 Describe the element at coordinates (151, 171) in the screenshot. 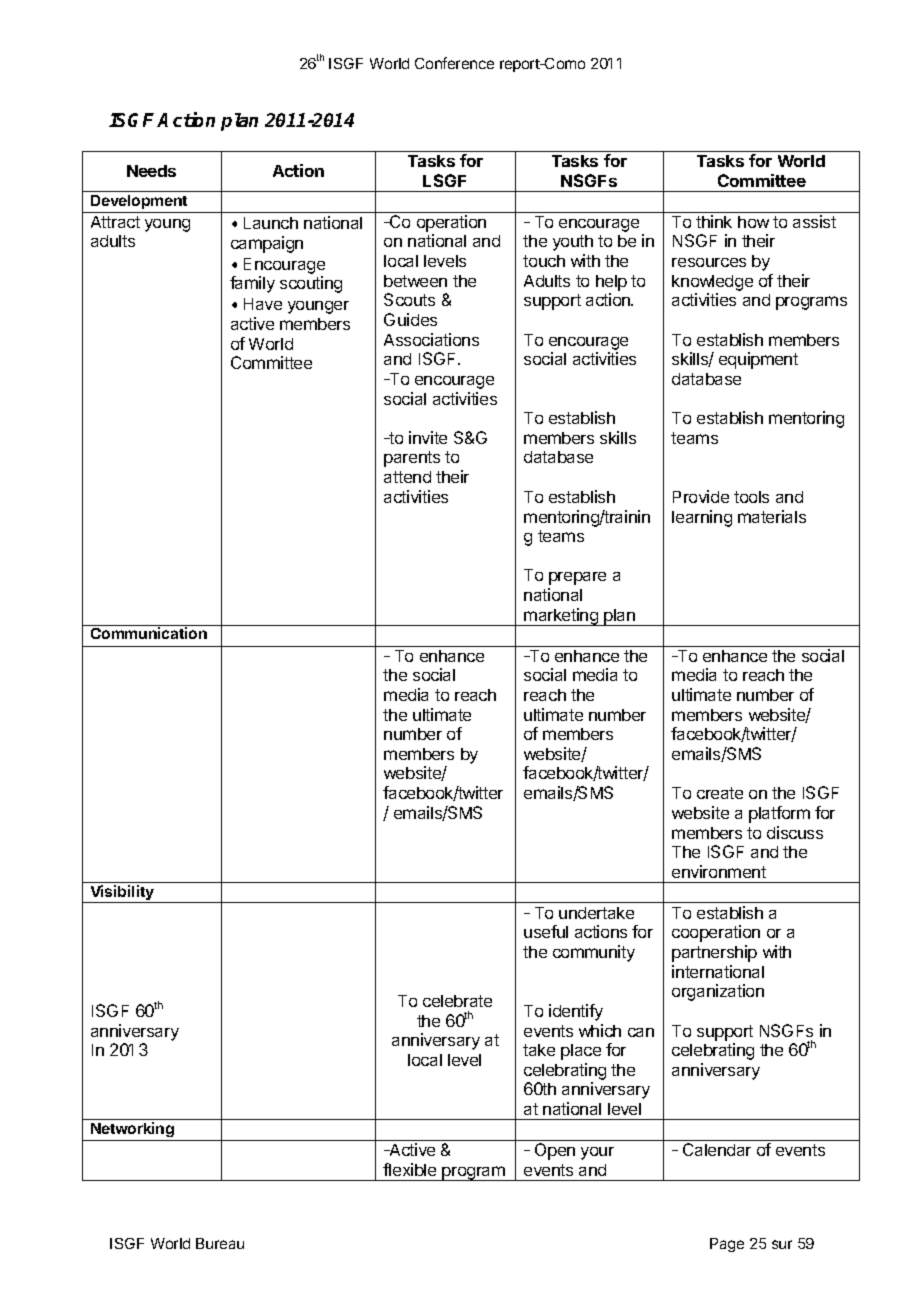

I see `Needs` at that location.
